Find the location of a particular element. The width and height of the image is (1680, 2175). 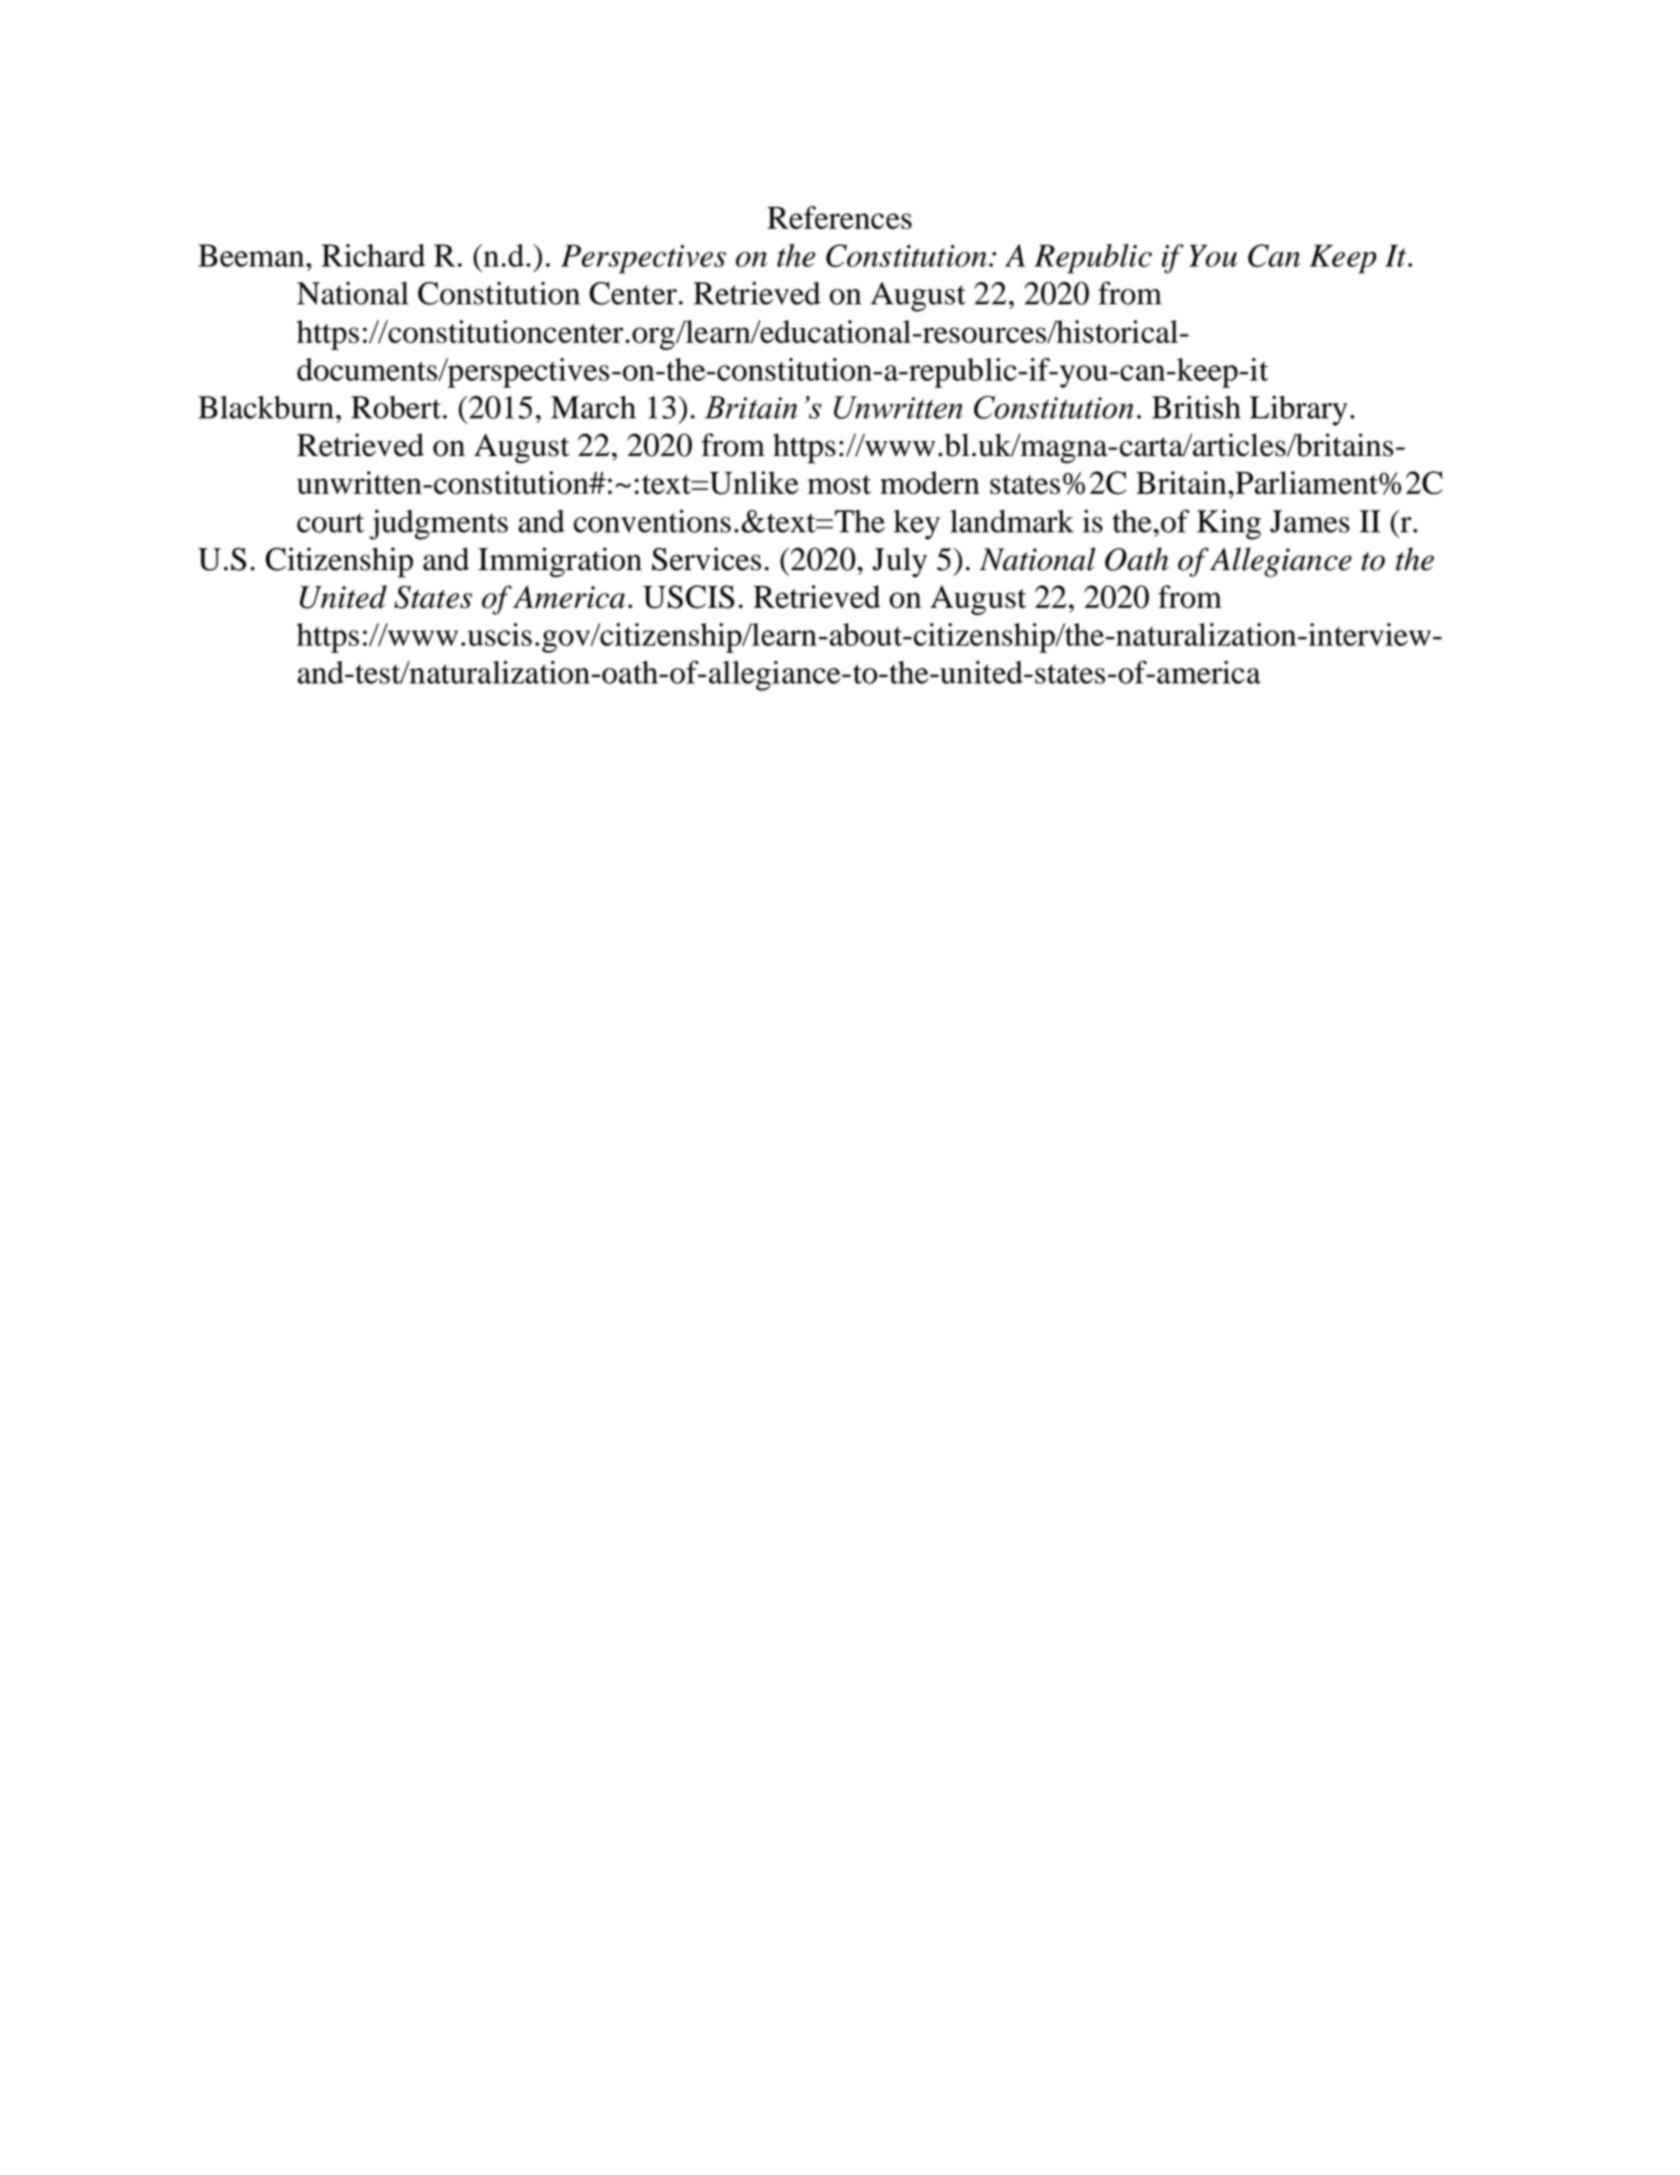

Services is located at coordinates (706, 559).
